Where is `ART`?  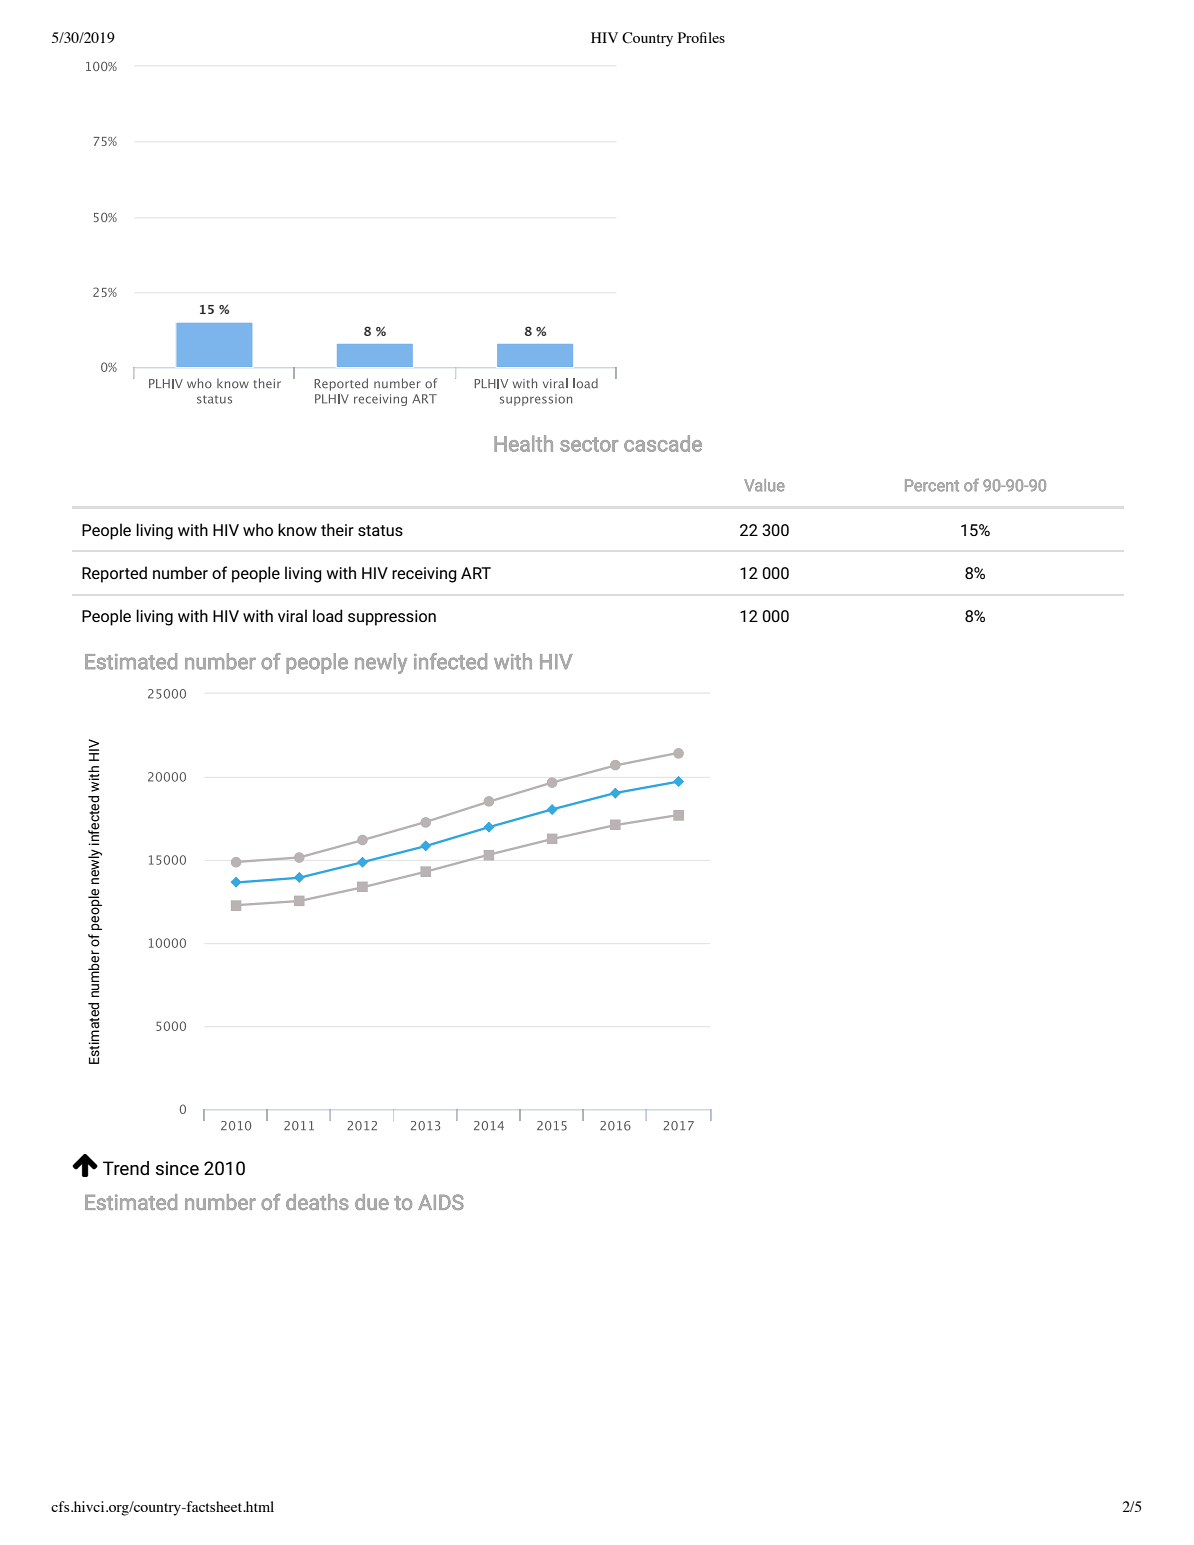 ART is located at coordinates (476, 573).
